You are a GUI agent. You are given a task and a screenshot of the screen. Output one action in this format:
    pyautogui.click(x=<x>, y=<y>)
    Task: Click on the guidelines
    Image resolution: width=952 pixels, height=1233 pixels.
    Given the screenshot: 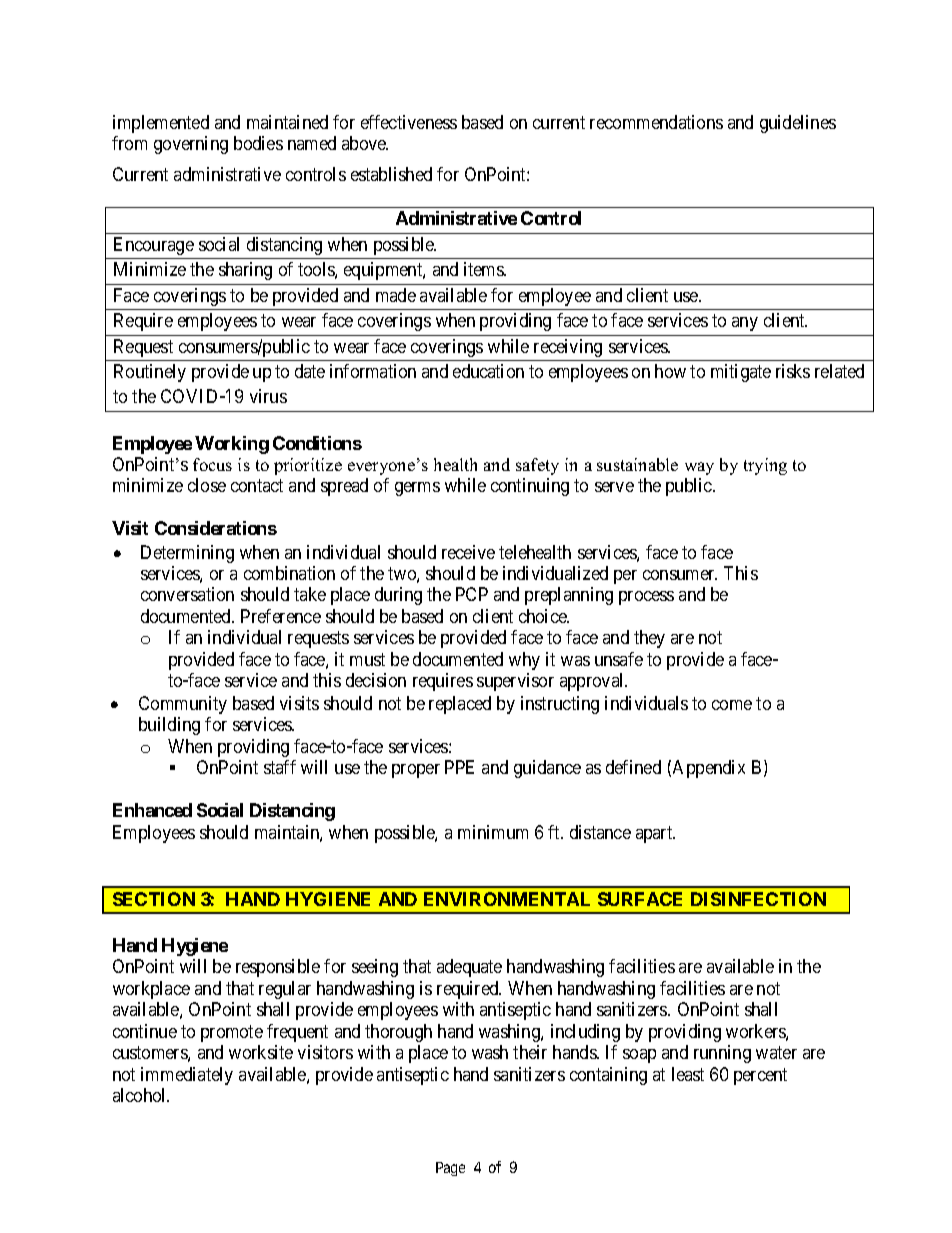 What is the action you would take?
    pyautogui.click(x=798, y=124)
